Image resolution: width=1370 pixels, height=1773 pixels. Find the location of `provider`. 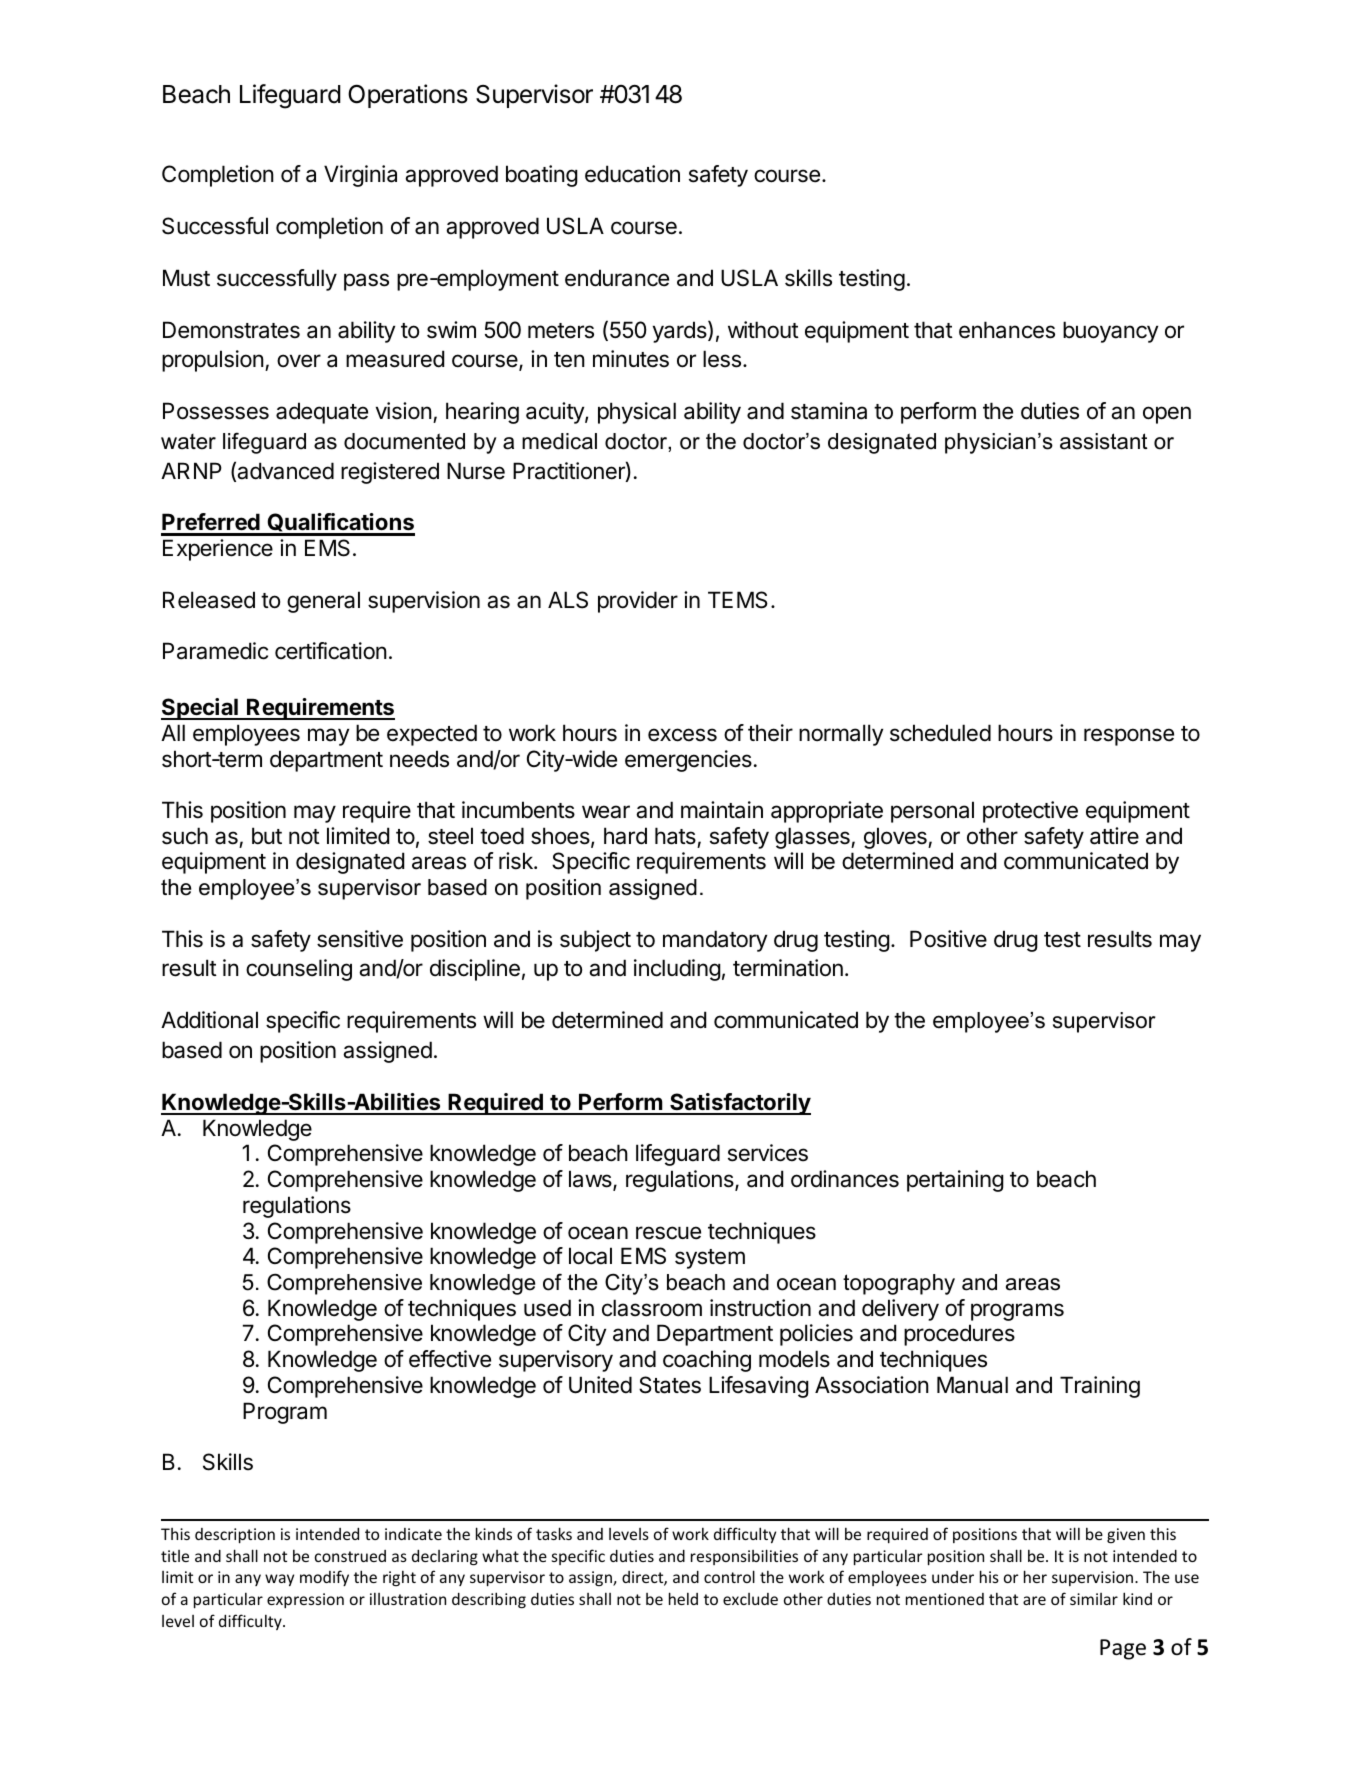

provider is located at coordinates (638, 602).
